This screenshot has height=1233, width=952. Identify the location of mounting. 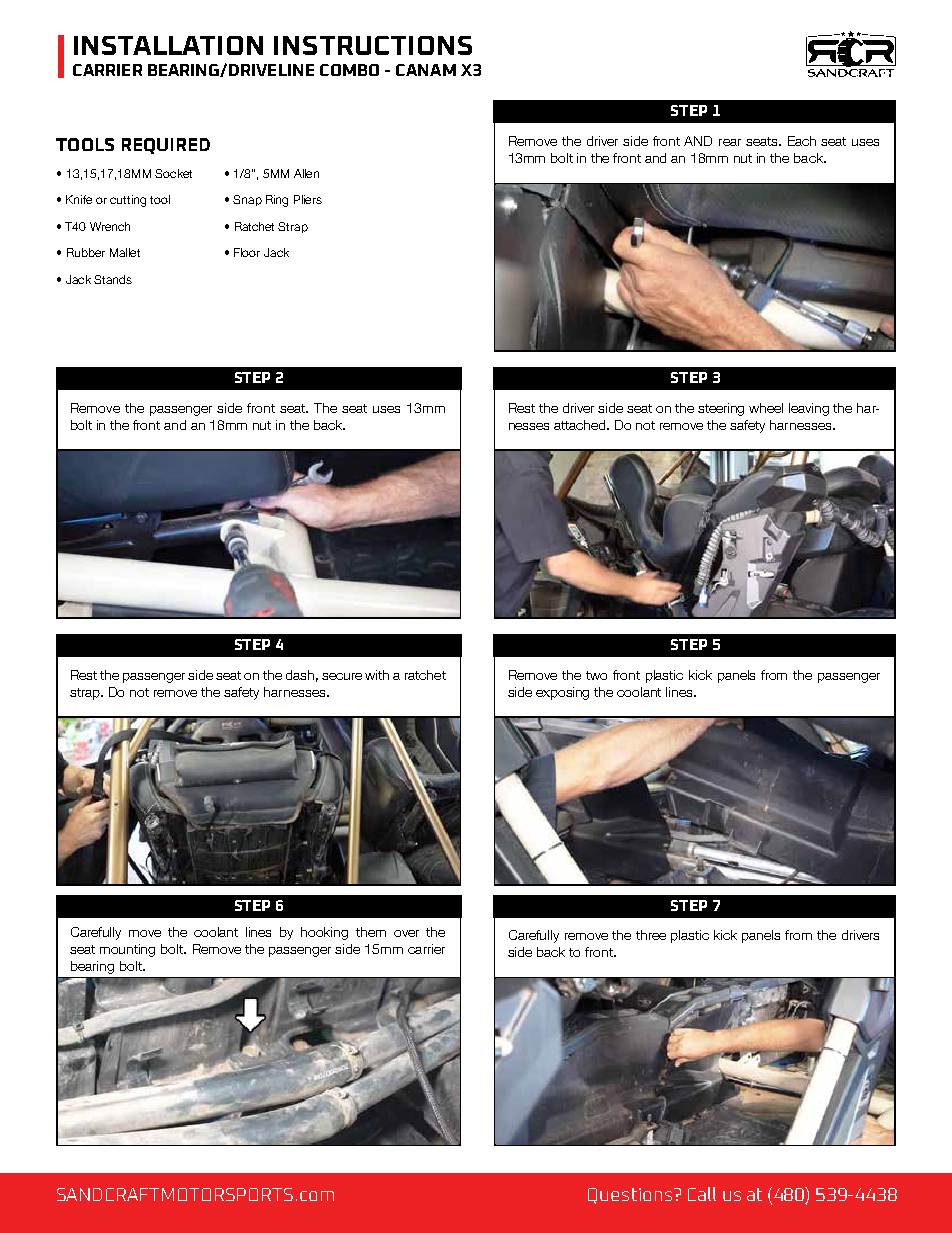
(127, 950).
